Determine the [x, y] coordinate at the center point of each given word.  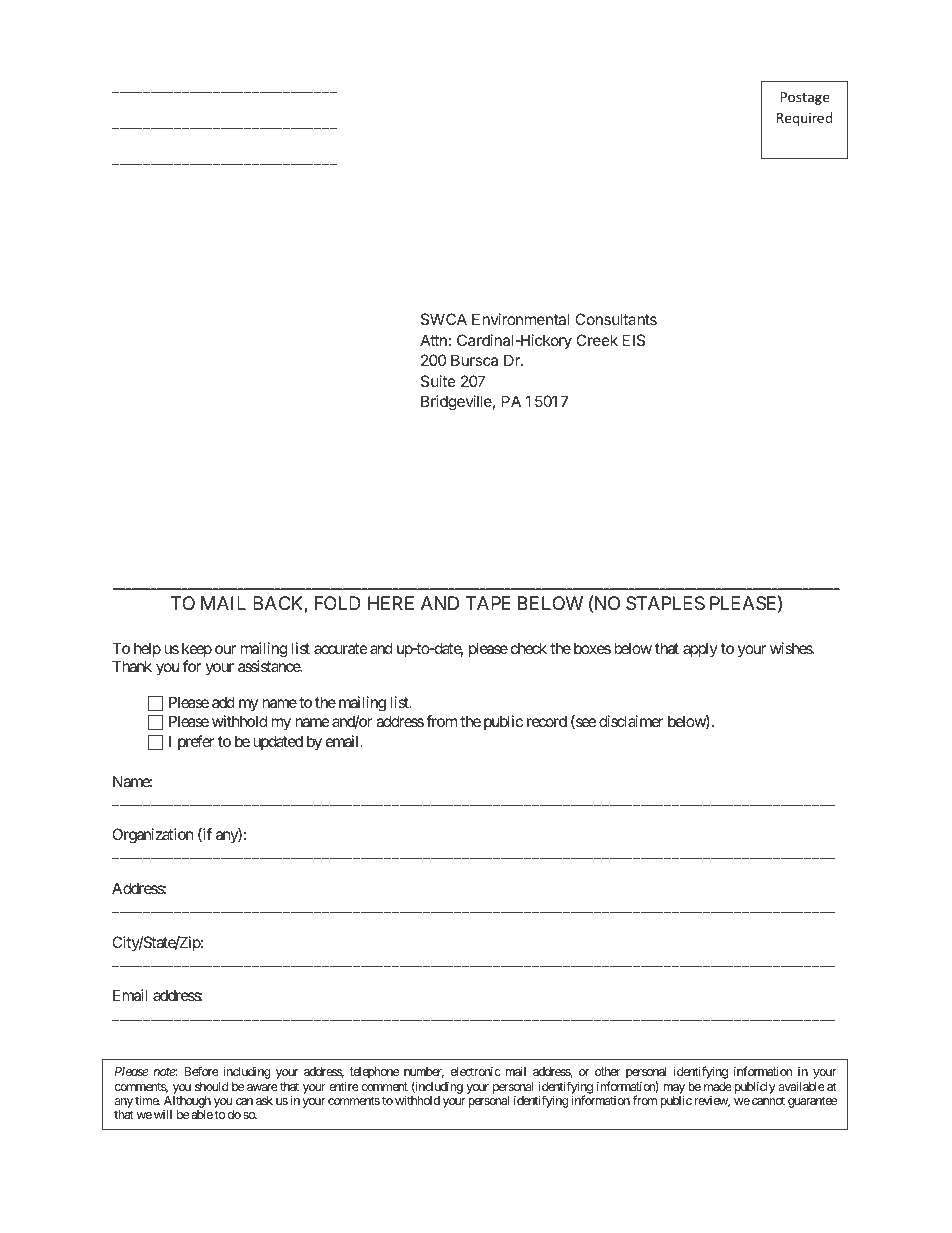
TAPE [488, 603]
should [211, 1086]
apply [700, 649]
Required [804, 119]
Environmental [521, 319]
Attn [433, 340]
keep [197, 649]
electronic [476, 1071]
